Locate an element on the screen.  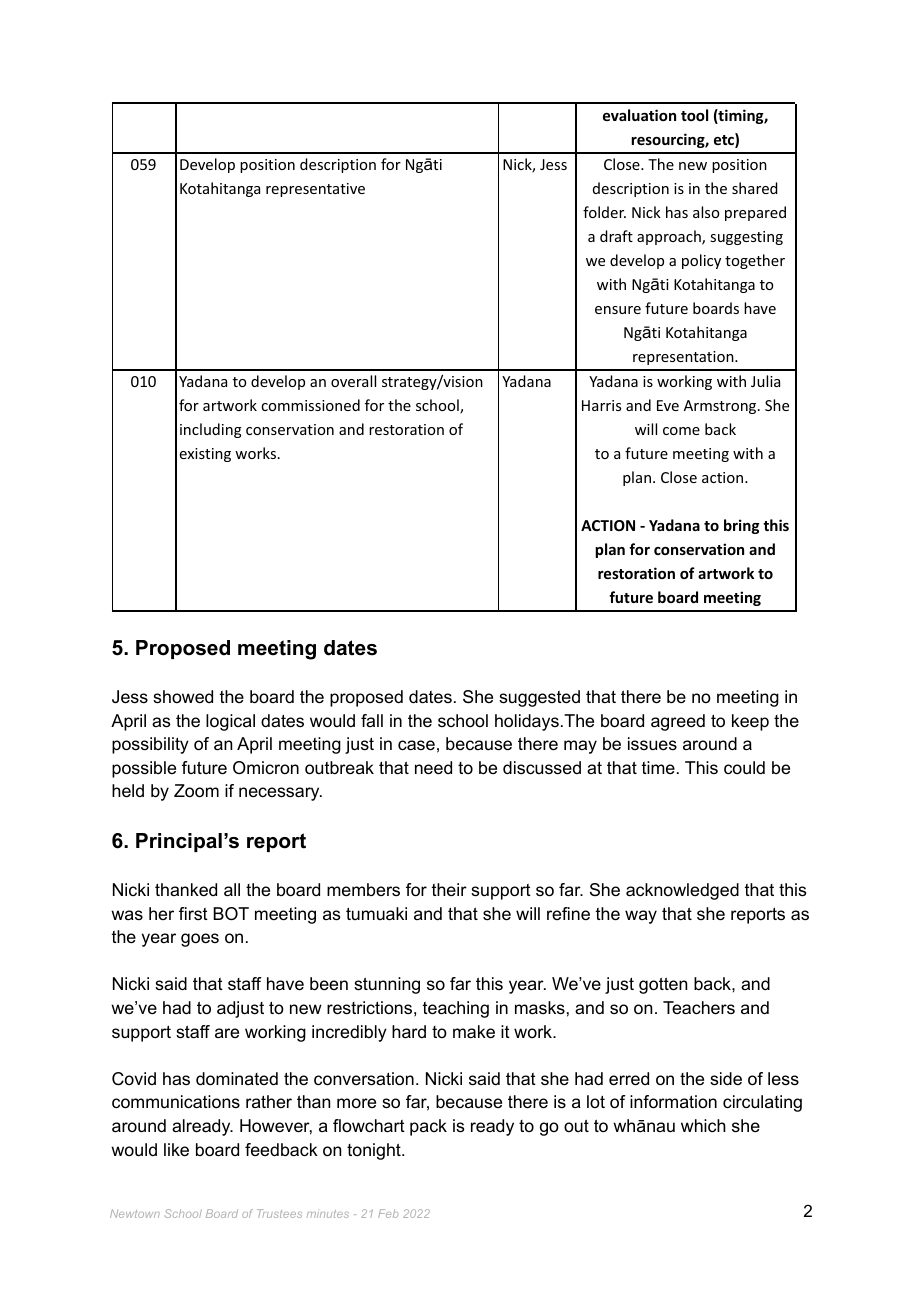
like is located at coordinates (176, 1149).
